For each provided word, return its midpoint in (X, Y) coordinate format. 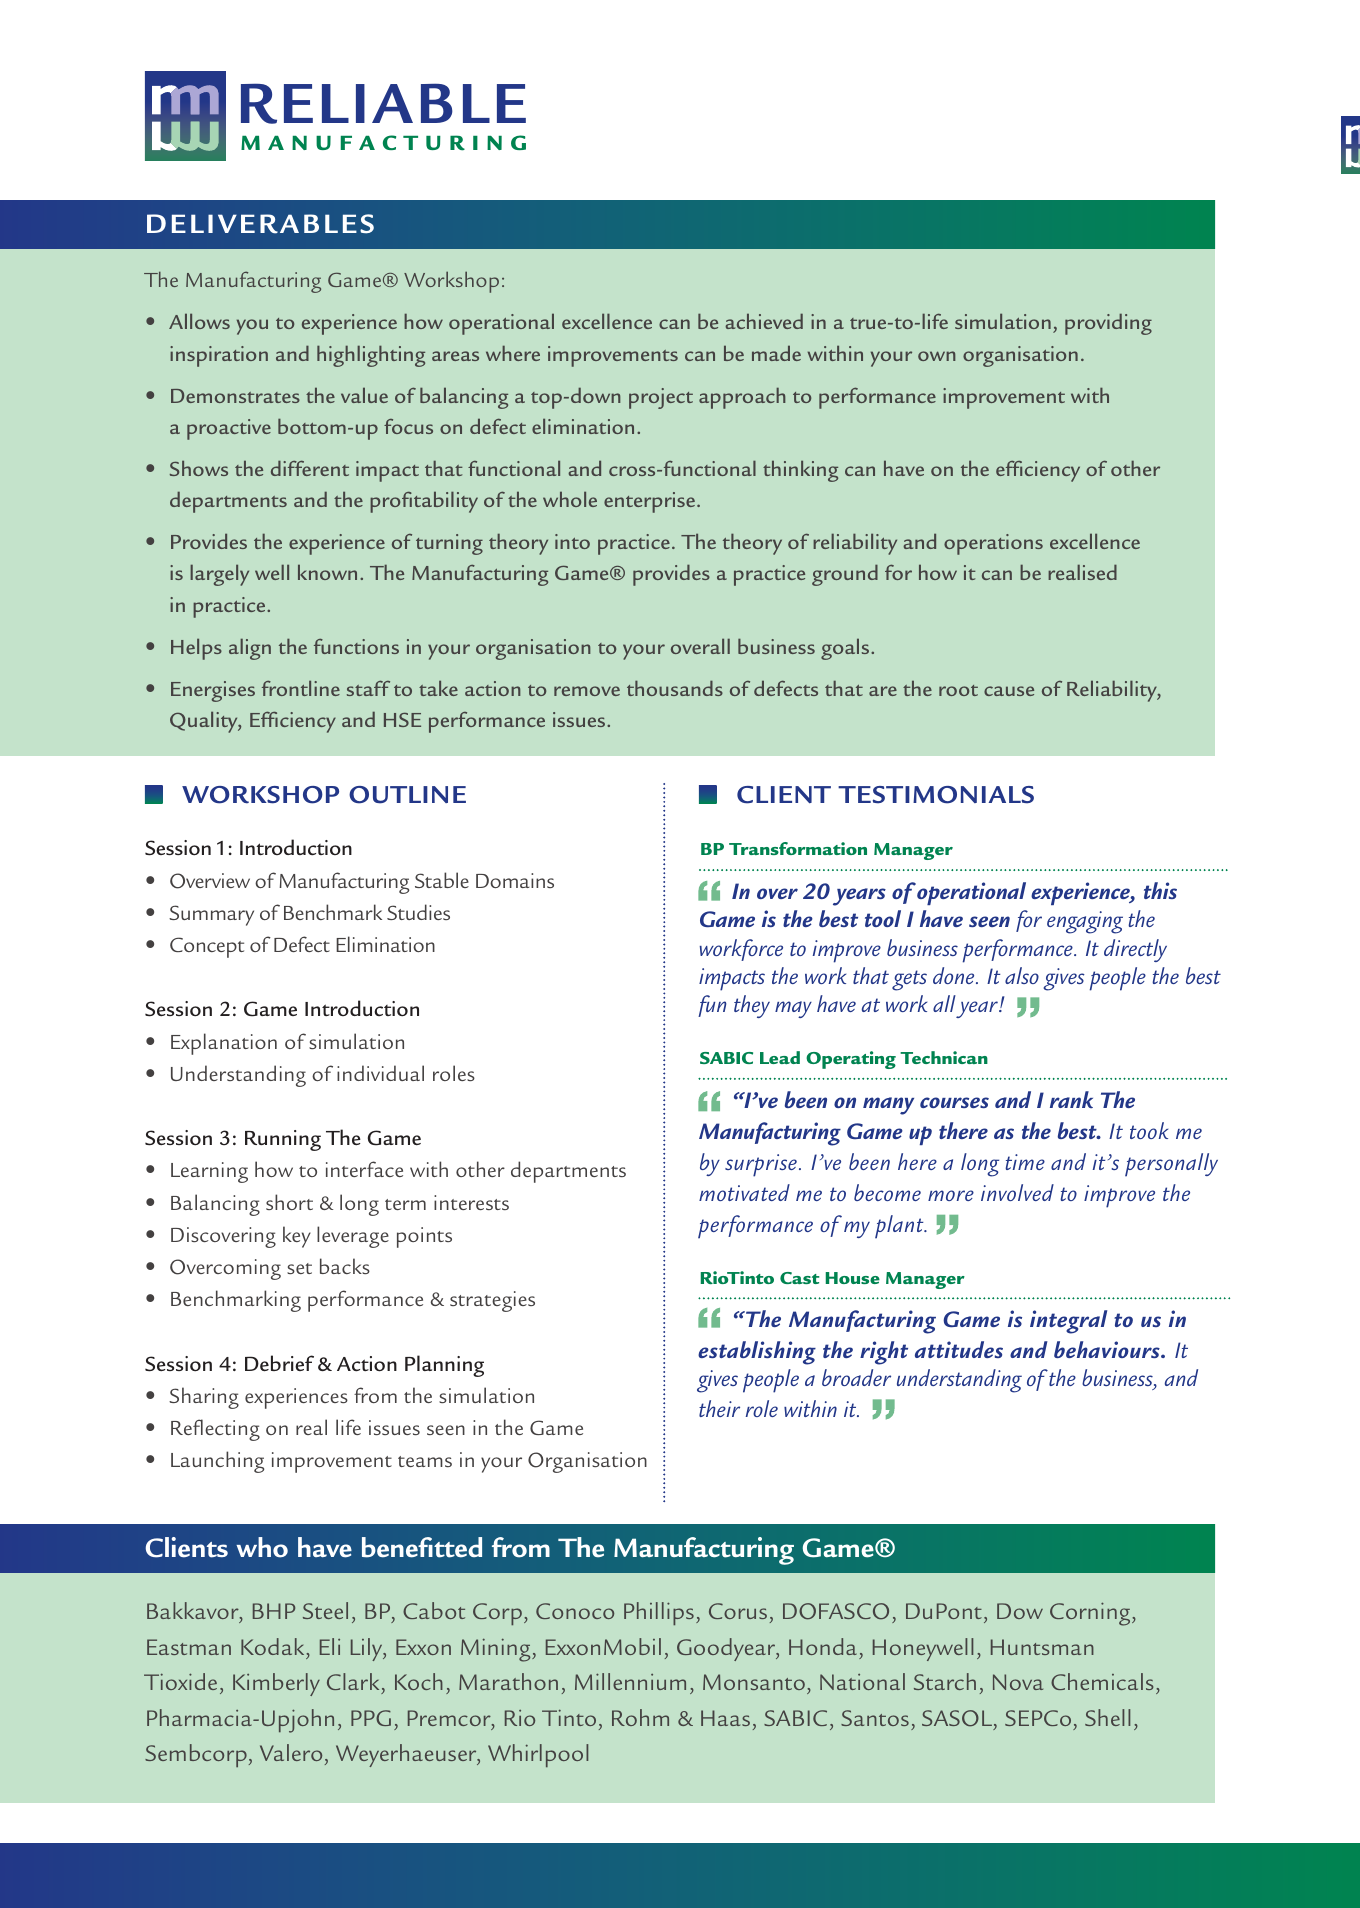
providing (1108, 324)
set (299, 1268)
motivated (744, 1192)
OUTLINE (407, 795)
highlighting (371, 356)
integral (1068, 1322)
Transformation (798, 848)
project (661, 398)
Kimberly (276, 1684)
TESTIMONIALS (936, 795)
